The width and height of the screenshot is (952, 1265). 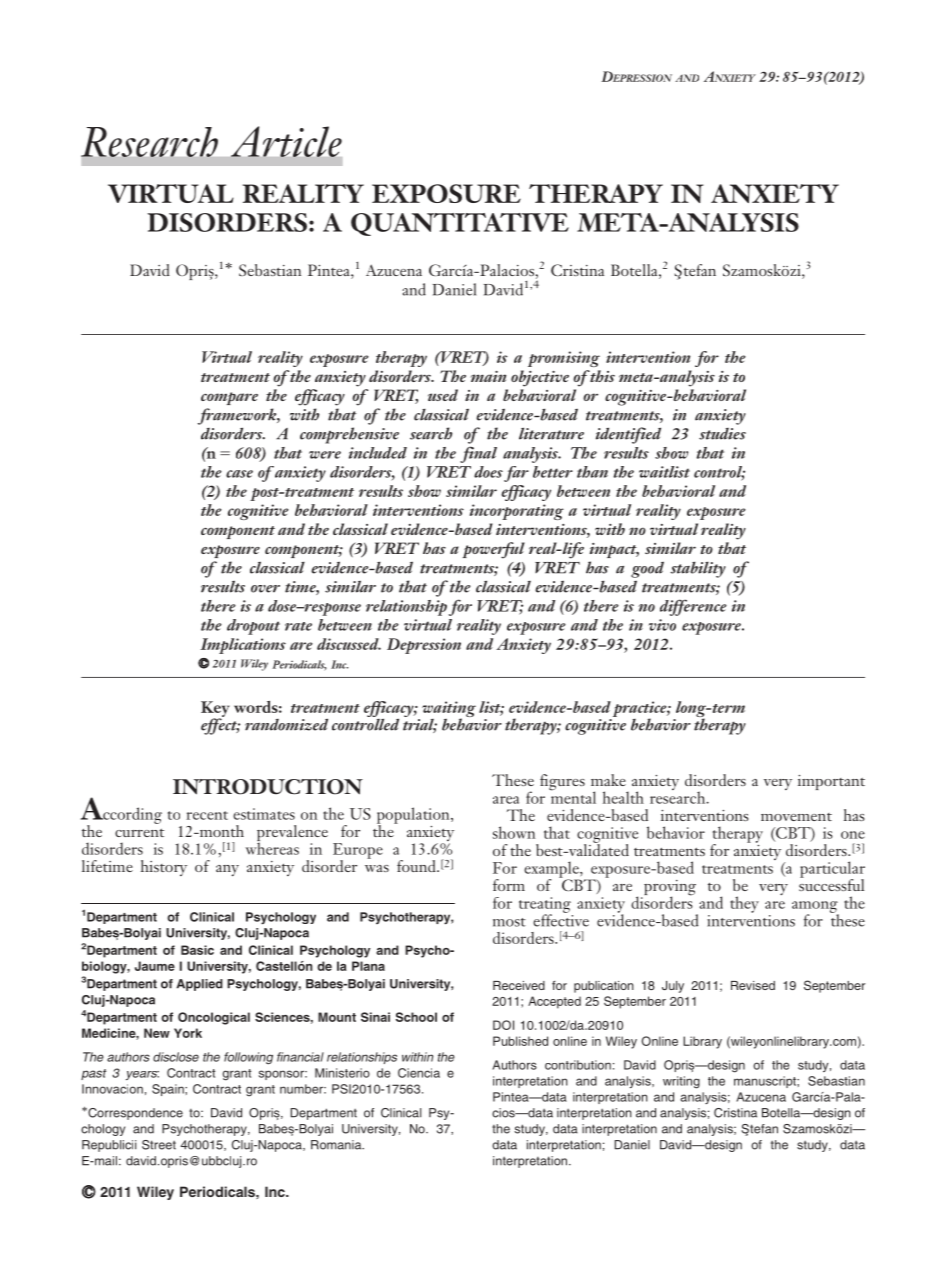 What do you see at coordinates (509, 922) in the screenshot?
I see `most` at bounding box center [509, 922].
